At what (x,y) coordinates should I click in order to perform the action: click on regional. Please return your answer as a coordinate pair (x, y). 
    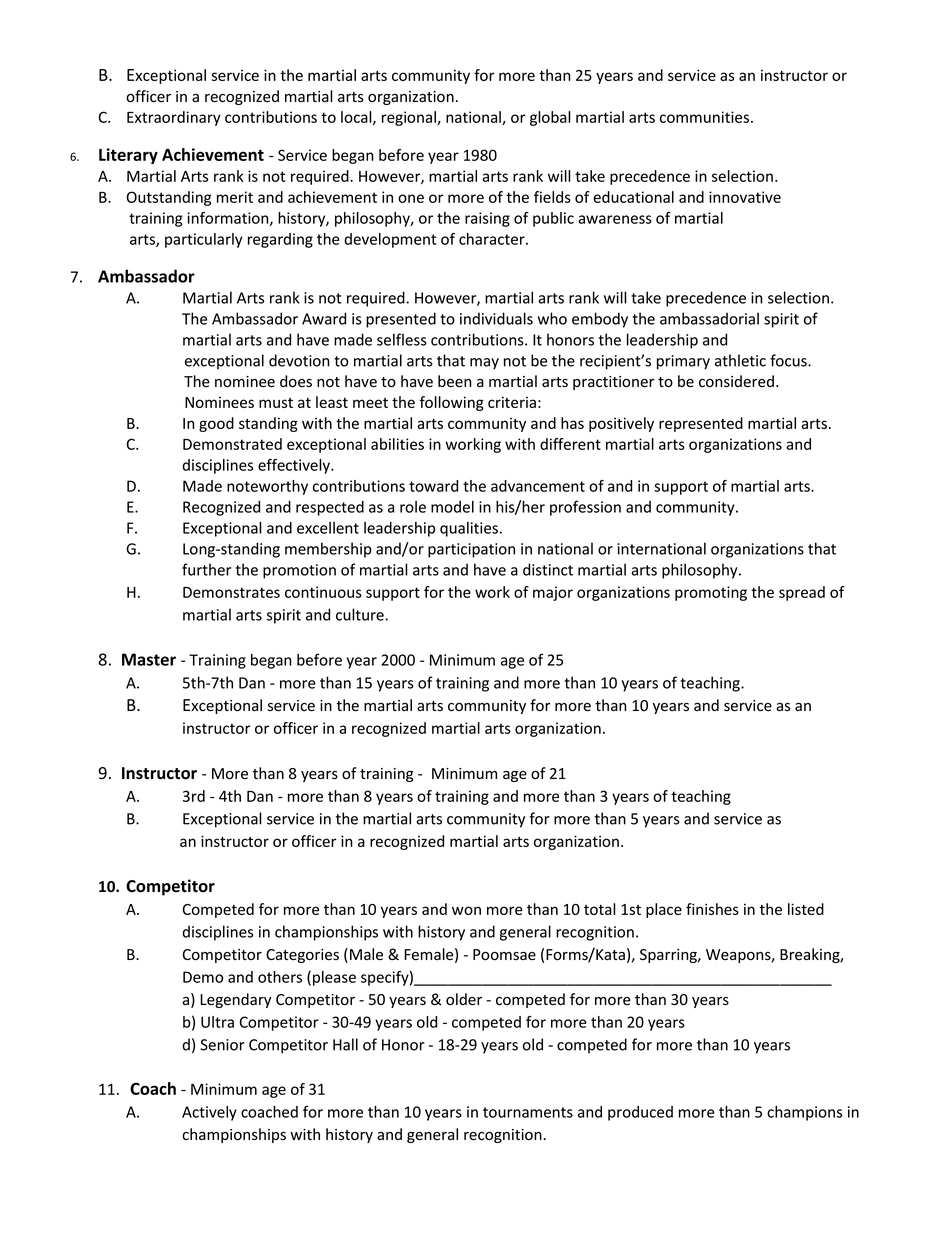
    Looking at the image, I should click on (410, 118).
